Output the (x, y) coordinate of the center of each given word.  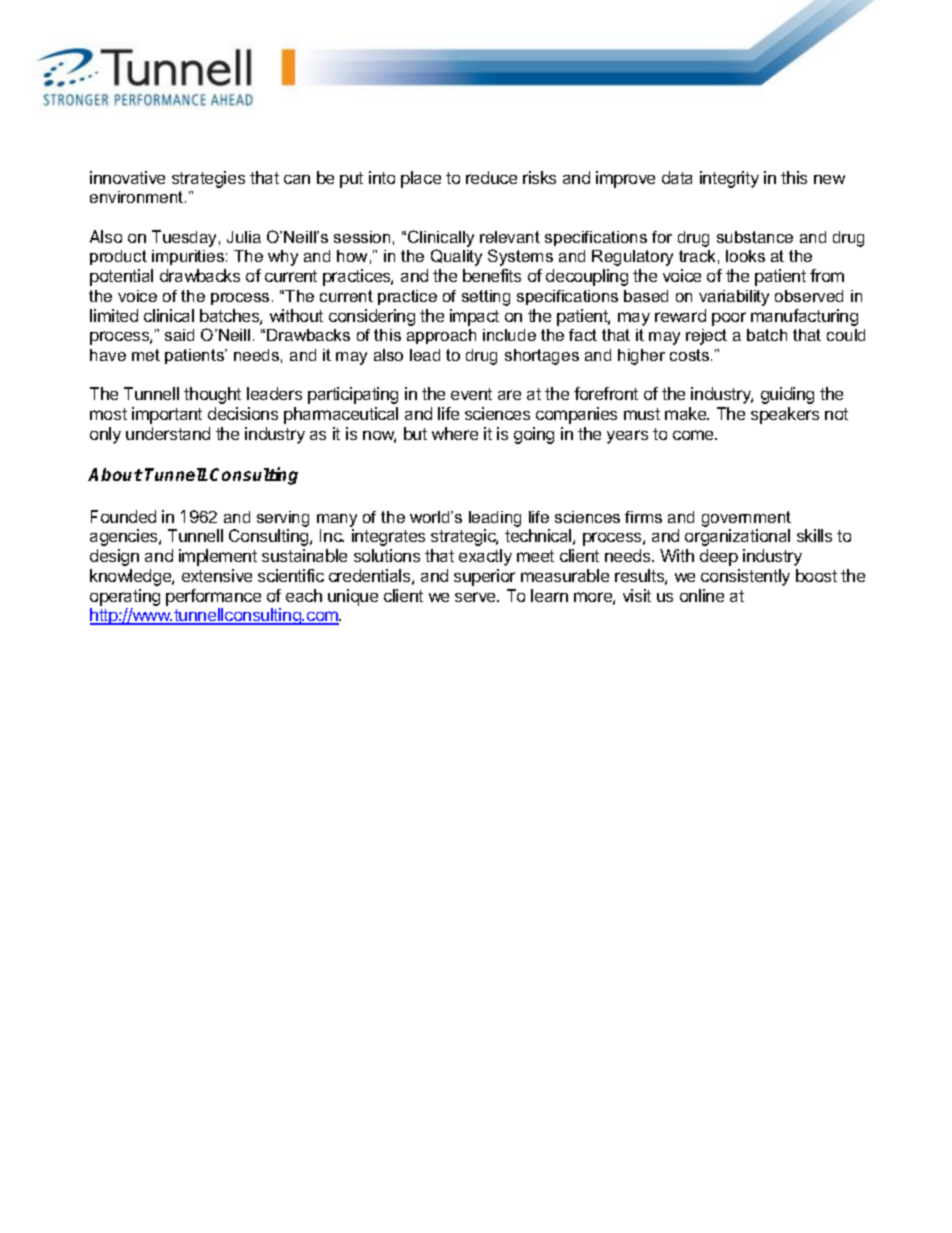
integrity (729, 179)
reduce (491, 177)
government (746, 519)
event (471, 394)
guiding (787, 395)
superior (484, 577)
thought (212, 395)
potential (121, 277)
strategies (208, 179)
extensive (217, 575)
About (115, 474)
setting (486, 298)
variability (734, 298)
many (337, 520)
